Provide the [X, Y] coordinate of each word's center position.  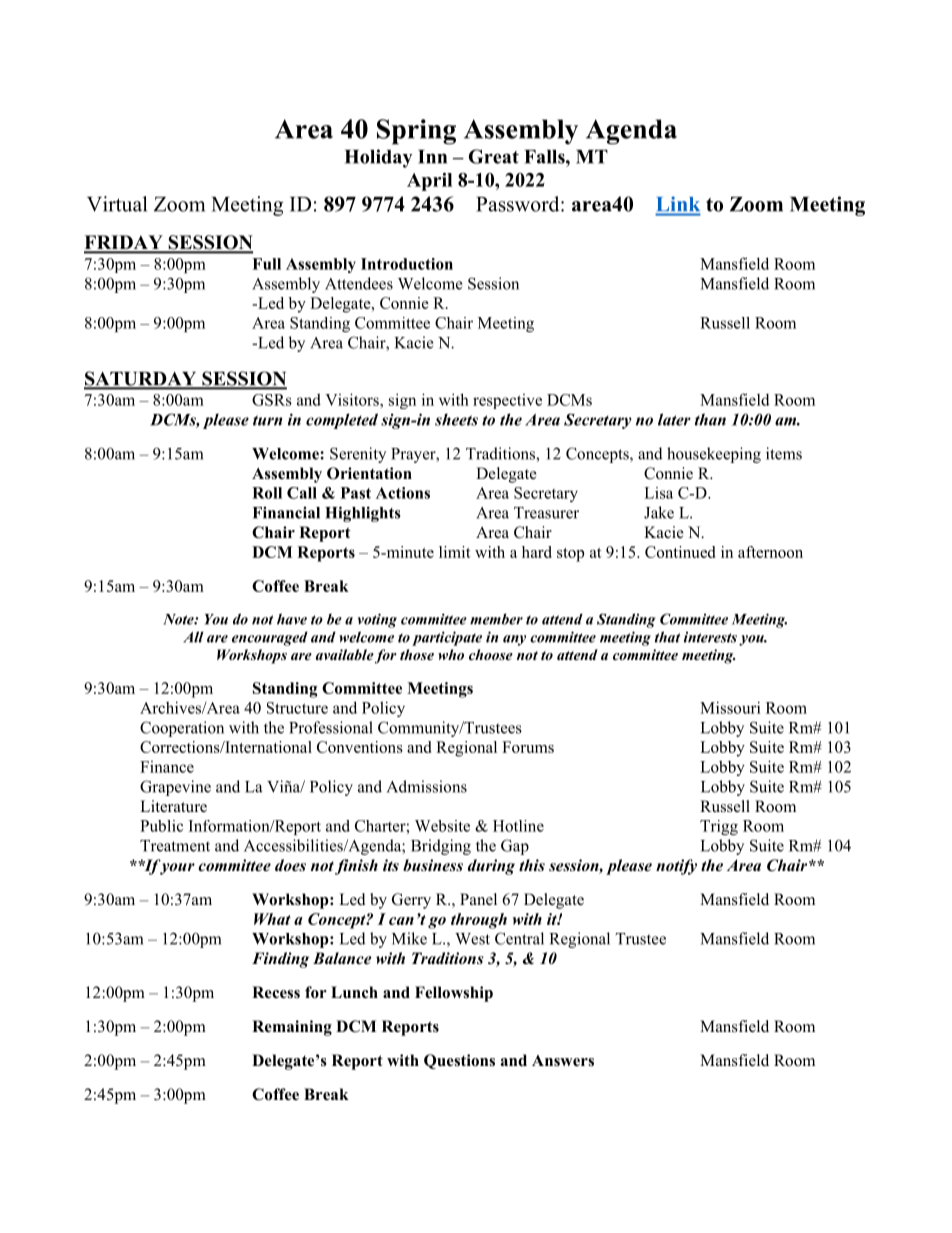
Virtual [117, 204]
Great [494, 156]
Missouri [730, 707]
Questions [459, 1061]
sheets [456, 419]
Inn [432, 157]
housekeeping [714, 455]
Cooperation [182, 729]
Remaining [292, 1028]
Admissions [427, 786]
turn [267, 420]
